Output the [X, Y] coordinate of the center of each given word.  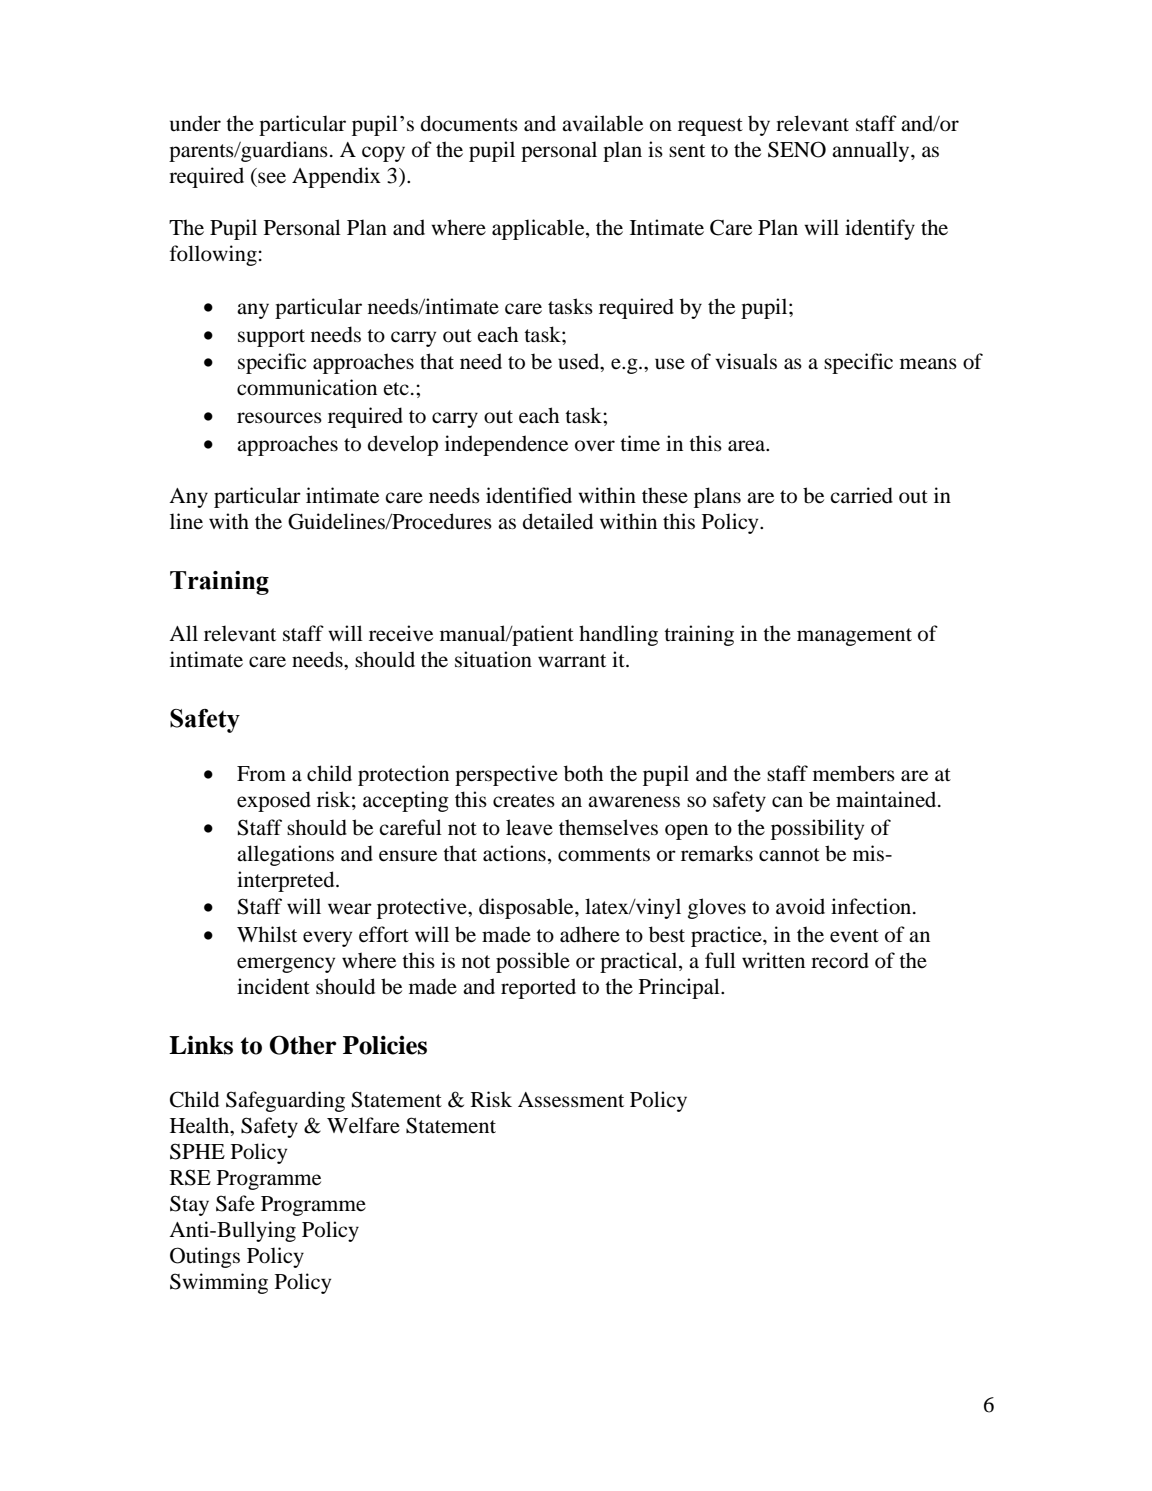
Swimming [219, 1283]
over [595, 446]
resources [279, 418]
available [602, 123]
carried [861, 495]
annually [872, 151]
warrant [572, 660]
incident [273, 986]
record [840, 960]
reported [538, 988]
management [854, 637]
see [272, 177]
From [261, 774]
